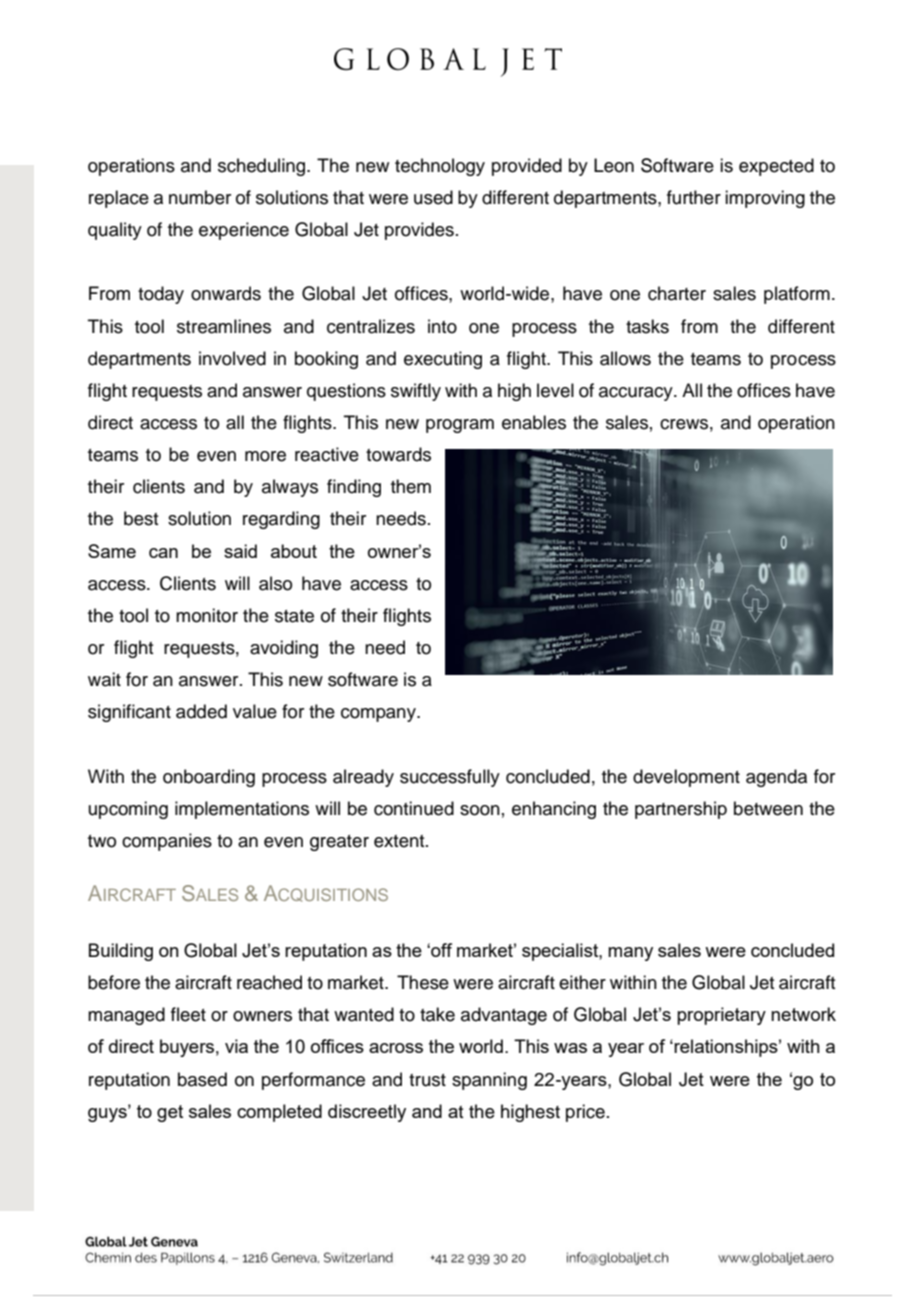 This document has width=924, height=1308. Describe the element at coordinates (202, 1079) in the document. I see `based` at that location.
